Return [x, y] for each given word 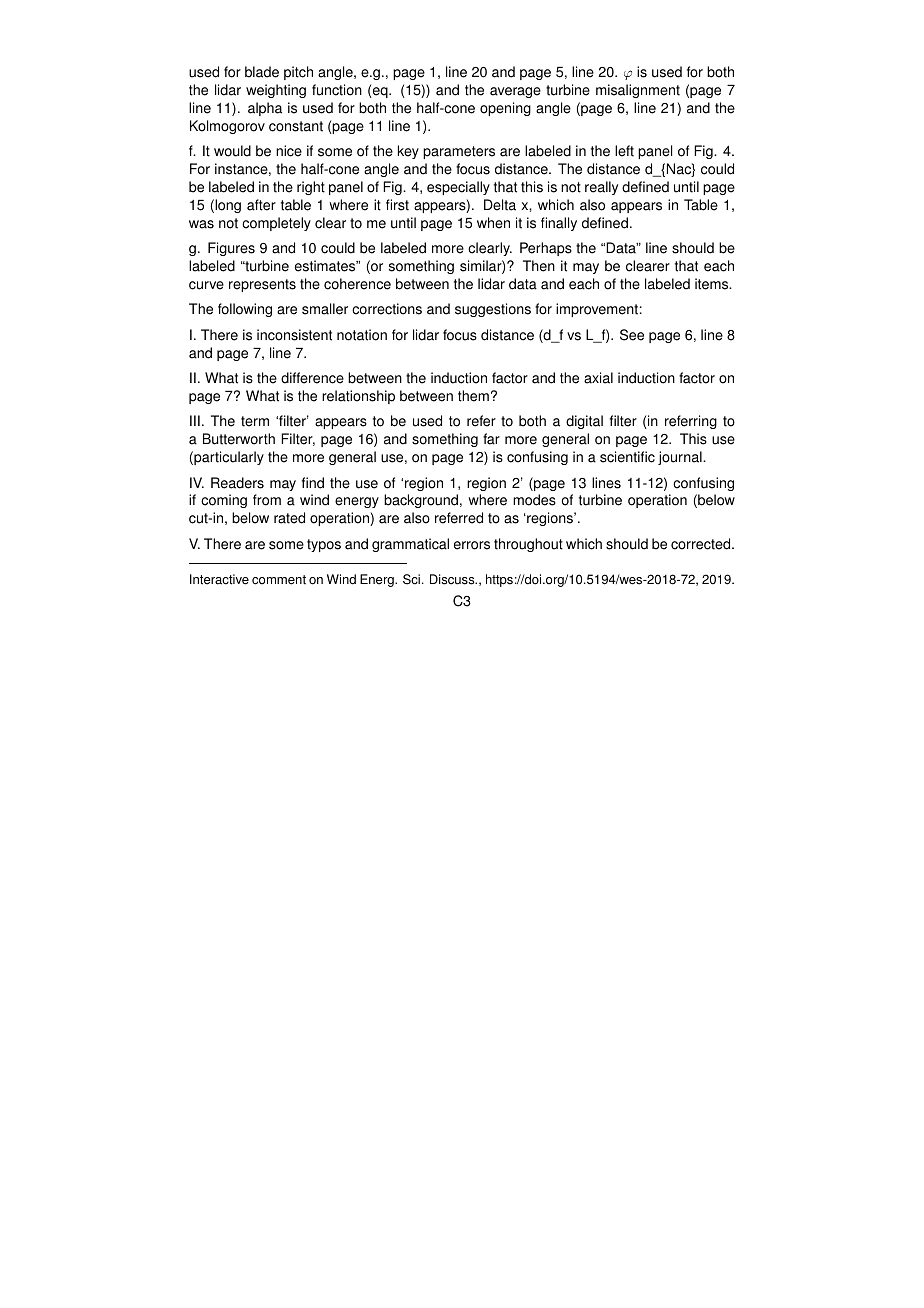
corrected [702, 544]
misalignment [638, 91]
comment [279, 580]
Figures [231, 249]
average [515, 92]
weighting [276, 91]
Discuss [453, 579]
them [473, 396]
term [255, 421]
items [713, 284]
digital [584, 422]
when [493, 223]
